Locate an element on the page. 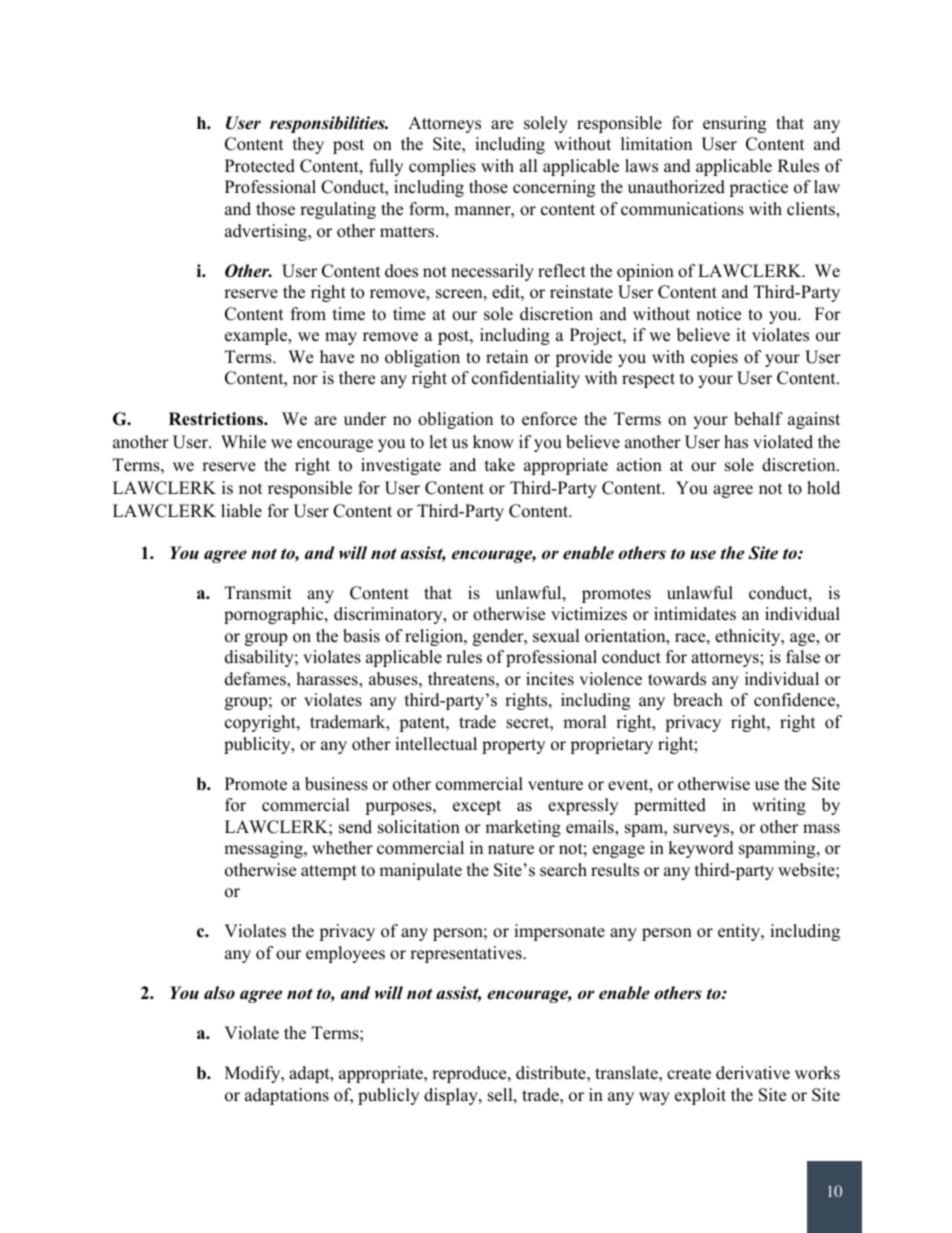 This page has height=1233, width=952. pornographic is located at coordinates (275, 615).
